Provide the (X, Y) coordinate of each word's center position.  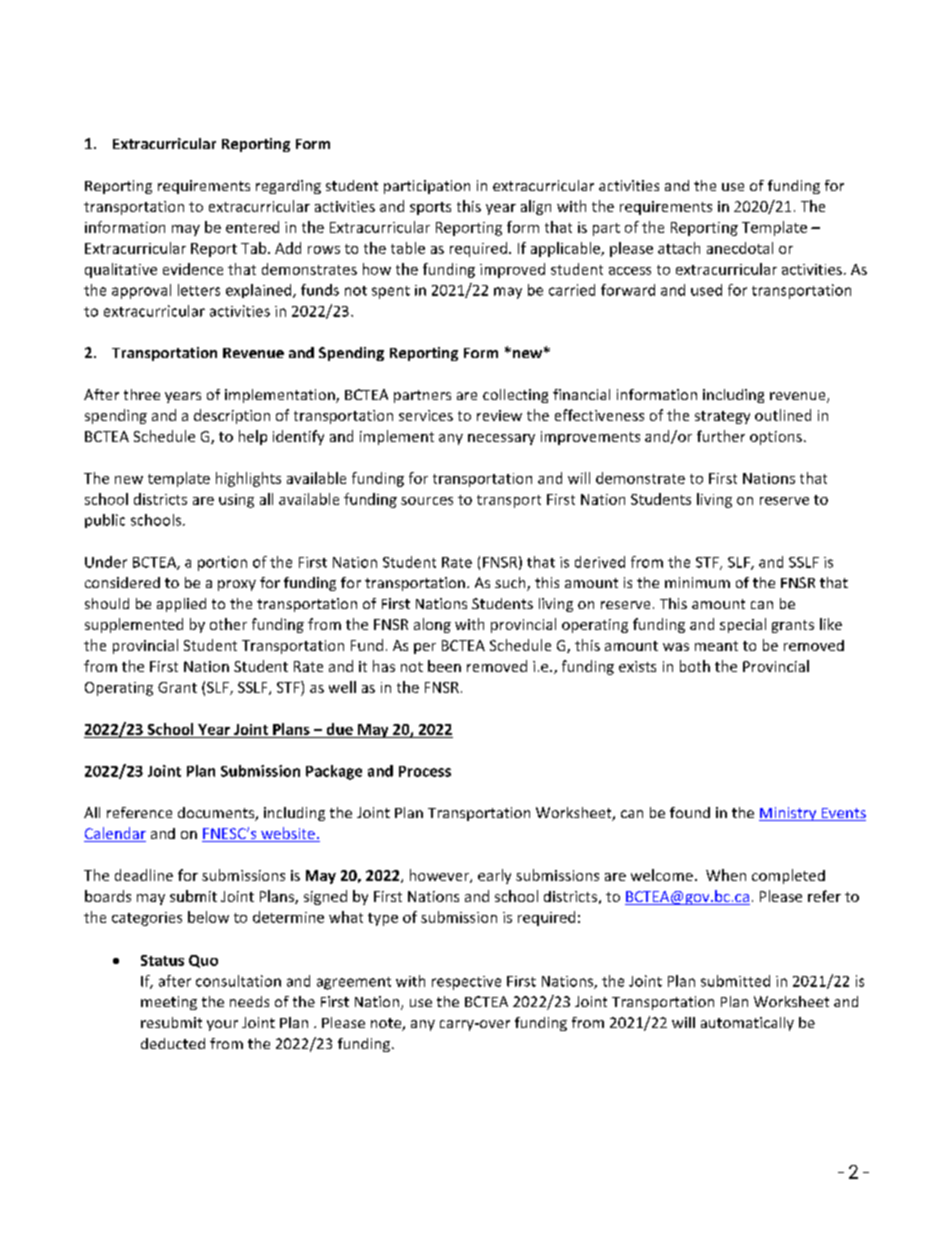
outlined (783, 415)
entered (252, 227)
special (743, 625)
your (222, 1025)
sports (430, 208)
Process (425, 771)
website (288, 834)
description (232, 416)
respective (466, 983)
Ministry (789, 814)
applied (181, 605)
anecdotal (740, 248)
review (499, 415)
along (432, 625)
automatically (747, 1024)
